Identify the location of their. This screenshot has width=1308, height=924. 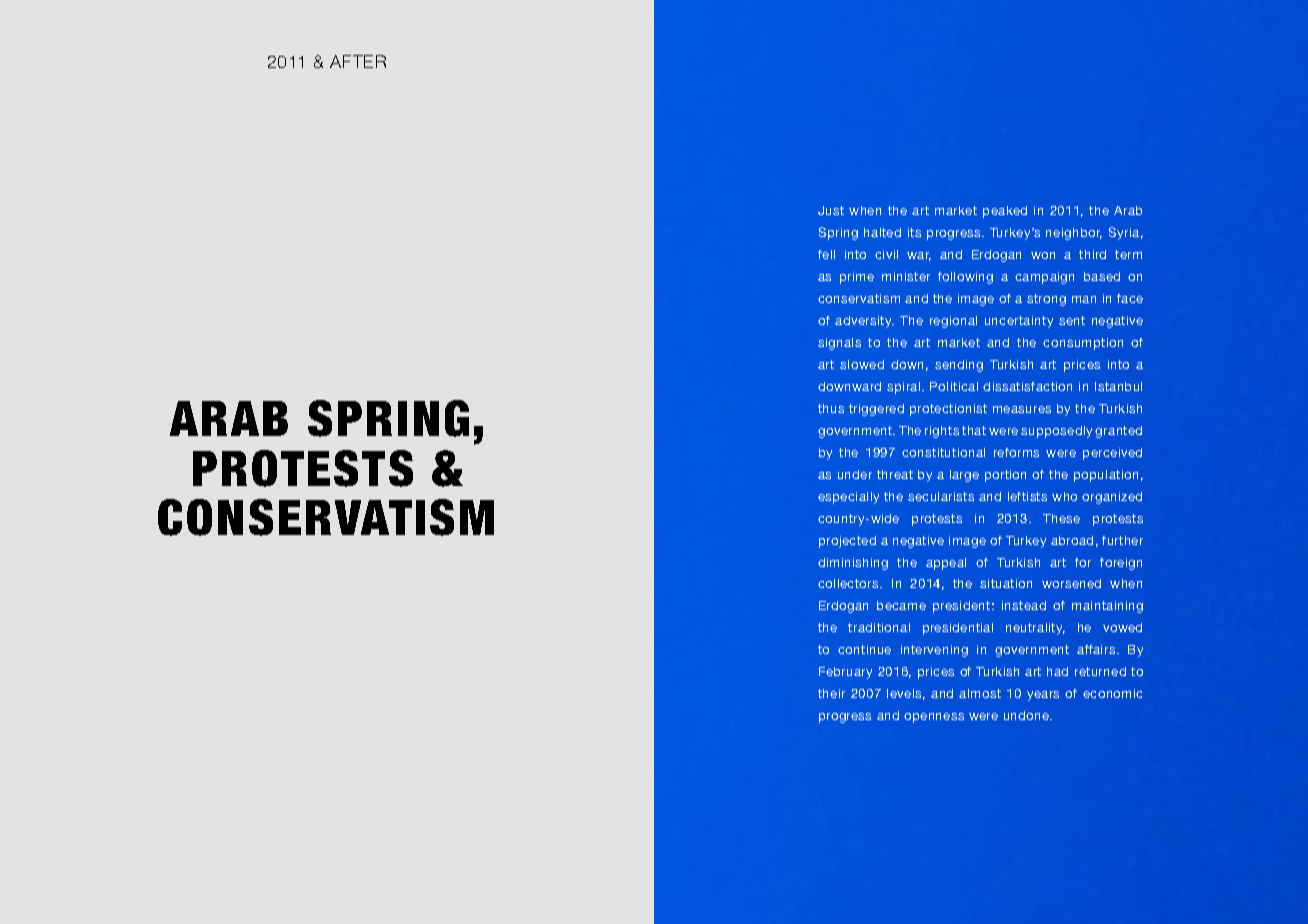
(831, 693).
